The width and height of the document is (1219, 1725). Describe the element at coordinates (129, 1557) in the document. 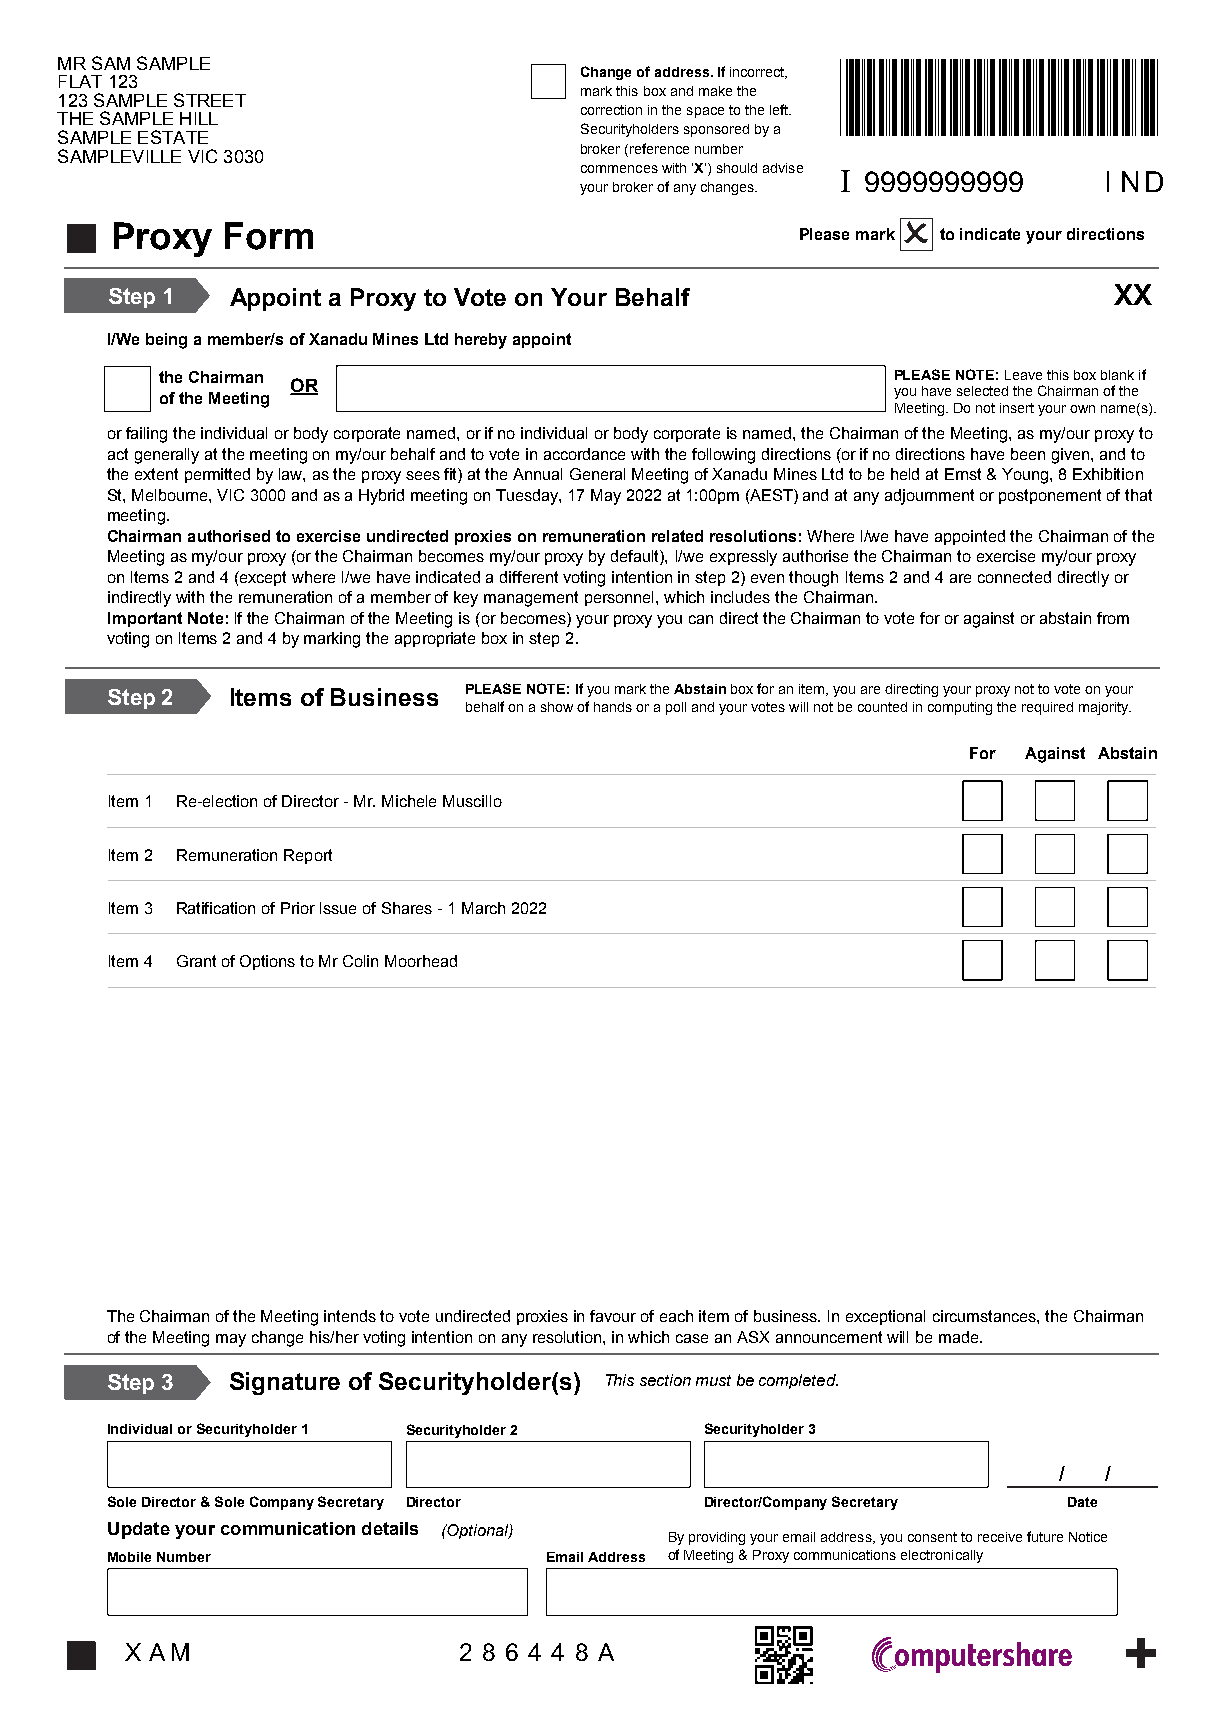

I see `Mobile` at that location.
